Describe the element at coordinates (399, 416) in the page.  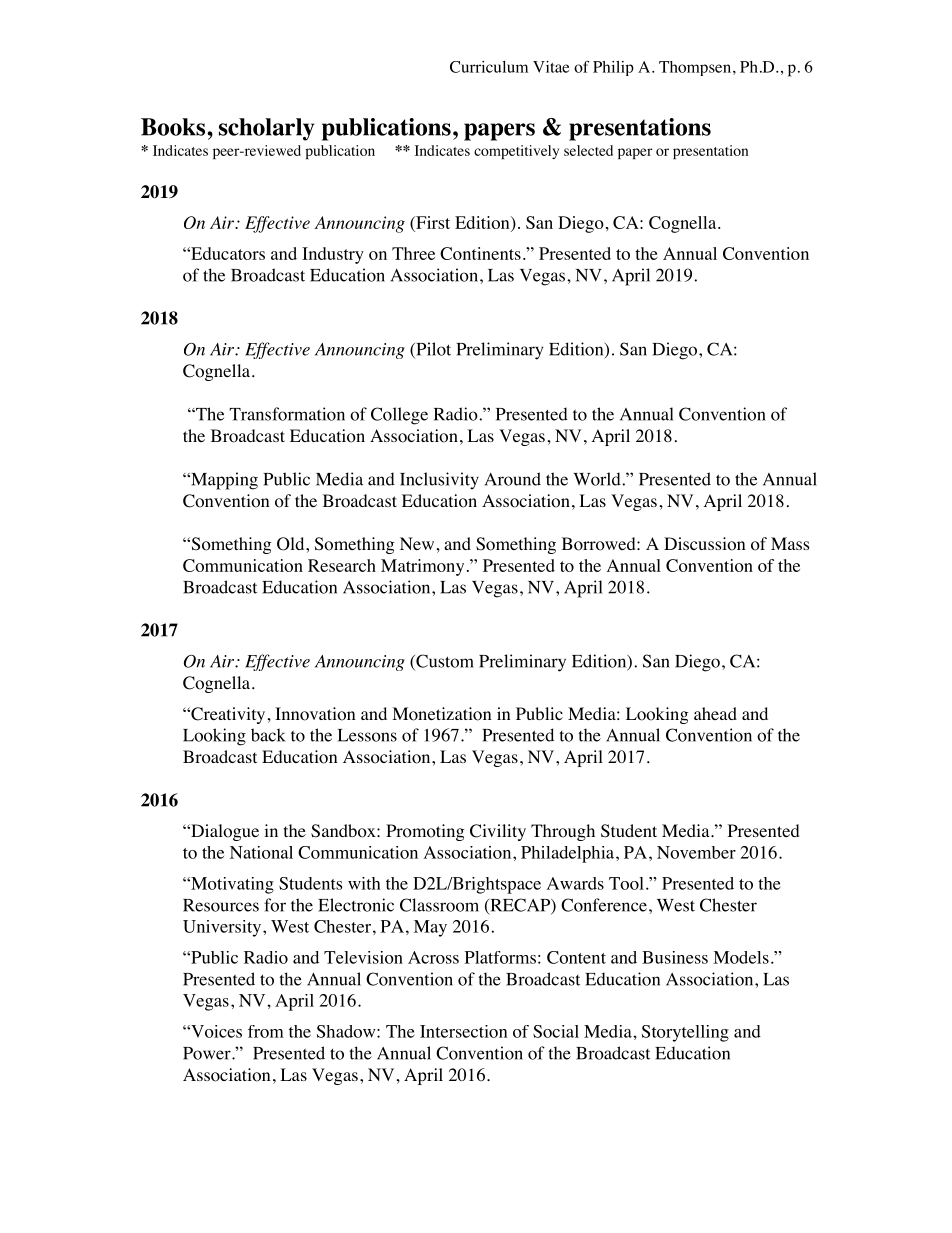
I see `College` at that location.
